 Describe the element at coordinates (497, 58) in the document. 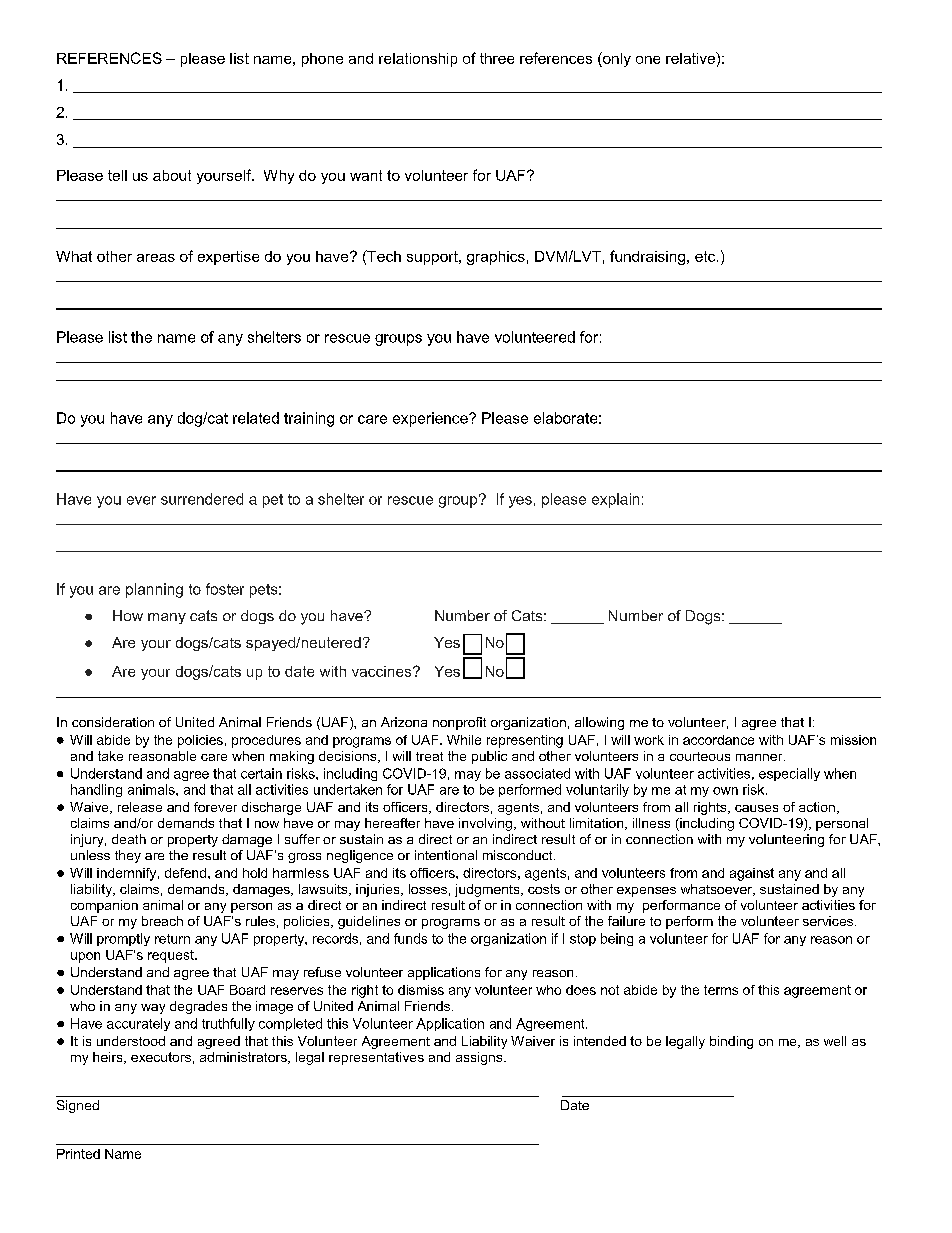

I see `three` at that location.
